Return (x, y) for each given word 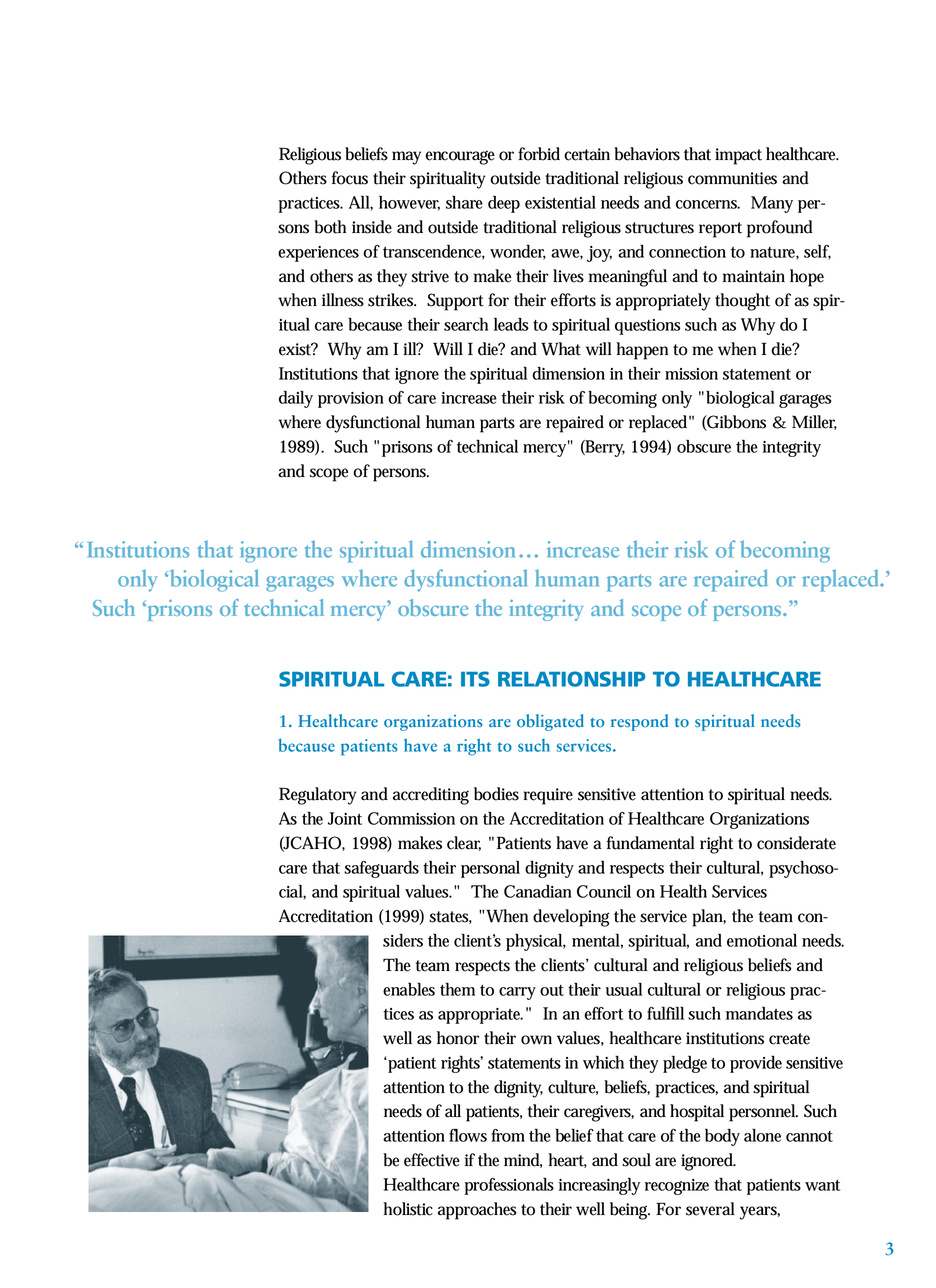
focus (349, 178)
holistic (408, 1209)
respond (639, 722)
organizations (433, 722)
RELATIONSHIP (571, 679)
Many (772, 204)
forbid (539, 154)
